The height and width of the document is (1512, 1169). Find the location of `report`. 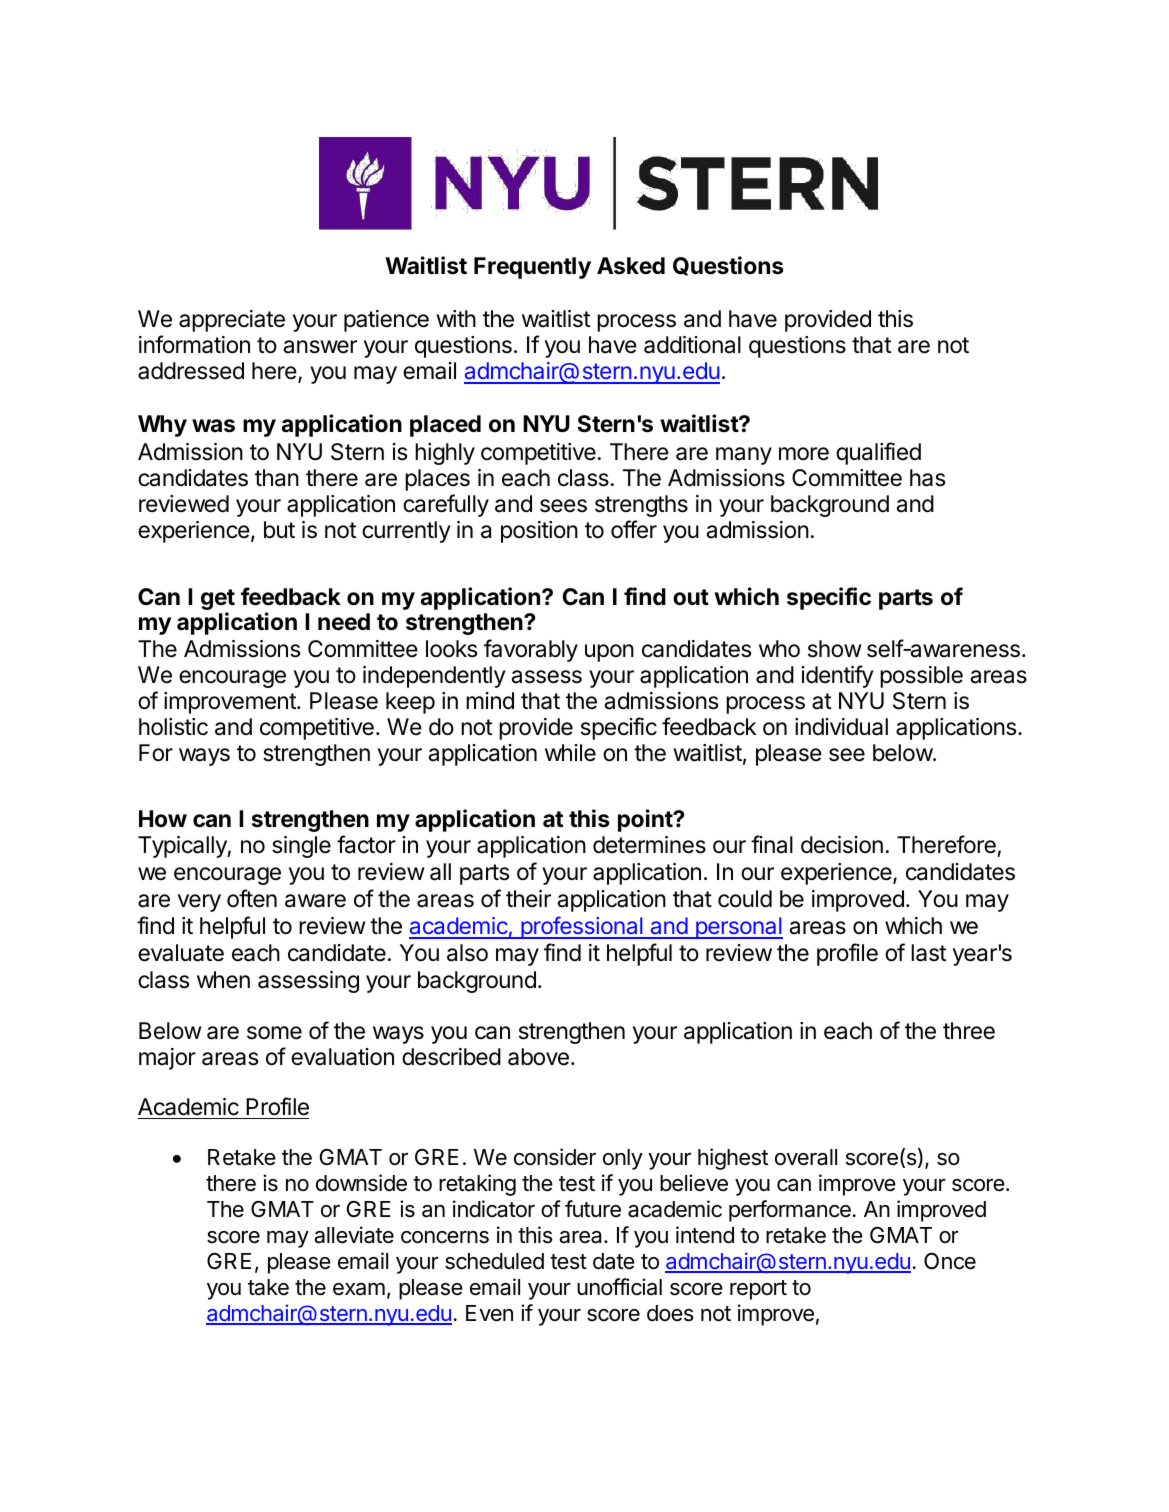

report is located at coordinates (758, 1290).
